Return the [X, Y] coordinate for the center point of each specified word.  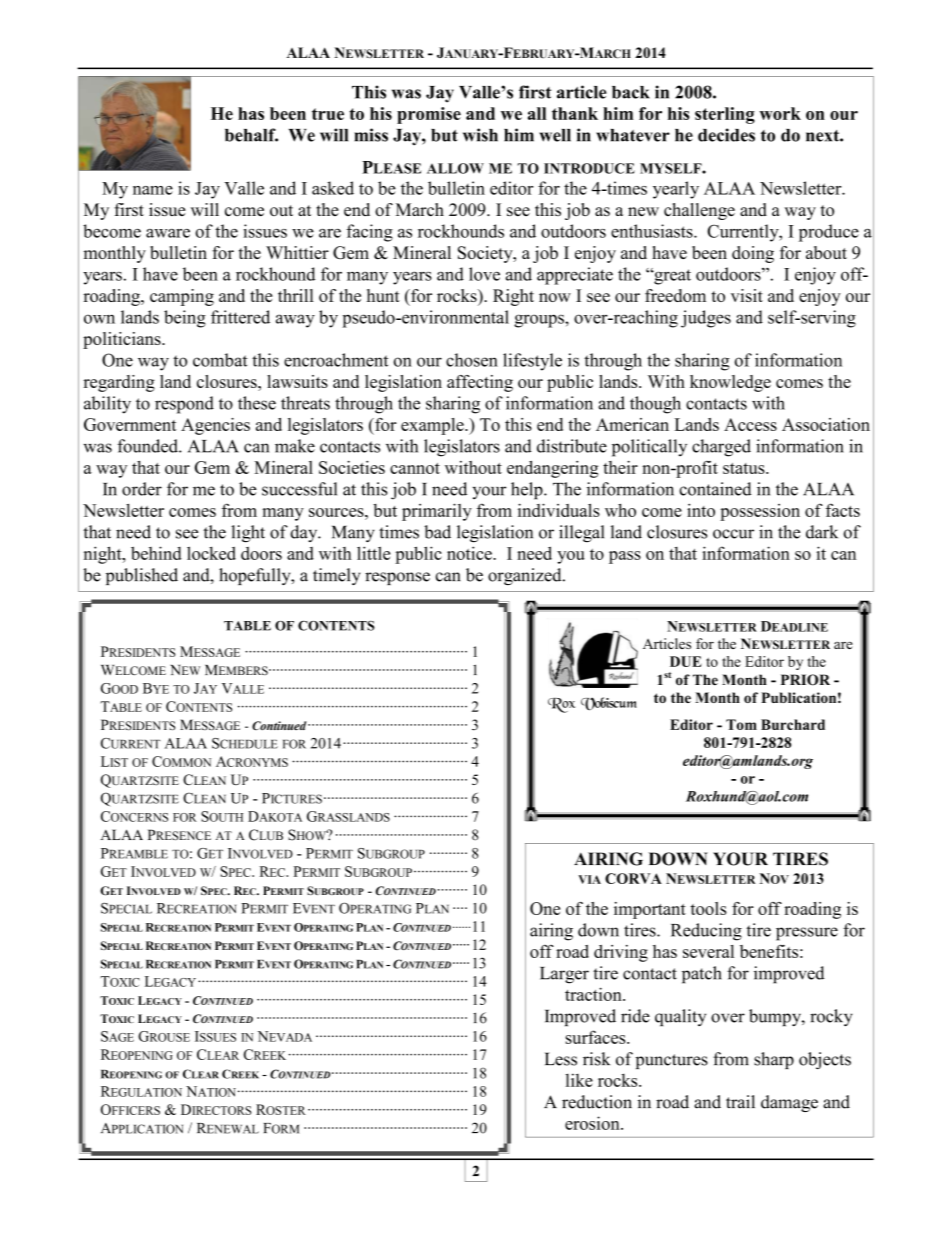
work [780, 113]
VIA [589, 879]
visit [747, 295]
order [142, 489]
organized [526, 576]
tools [709, 908]
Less [561, 1059]
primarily [437, 512]
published [142, 576]
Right [513, 297]
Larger [564, 975]
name [153, 190]
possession [760, 512]
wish [480, 135]
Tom [741, 724]
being [185, 319]
